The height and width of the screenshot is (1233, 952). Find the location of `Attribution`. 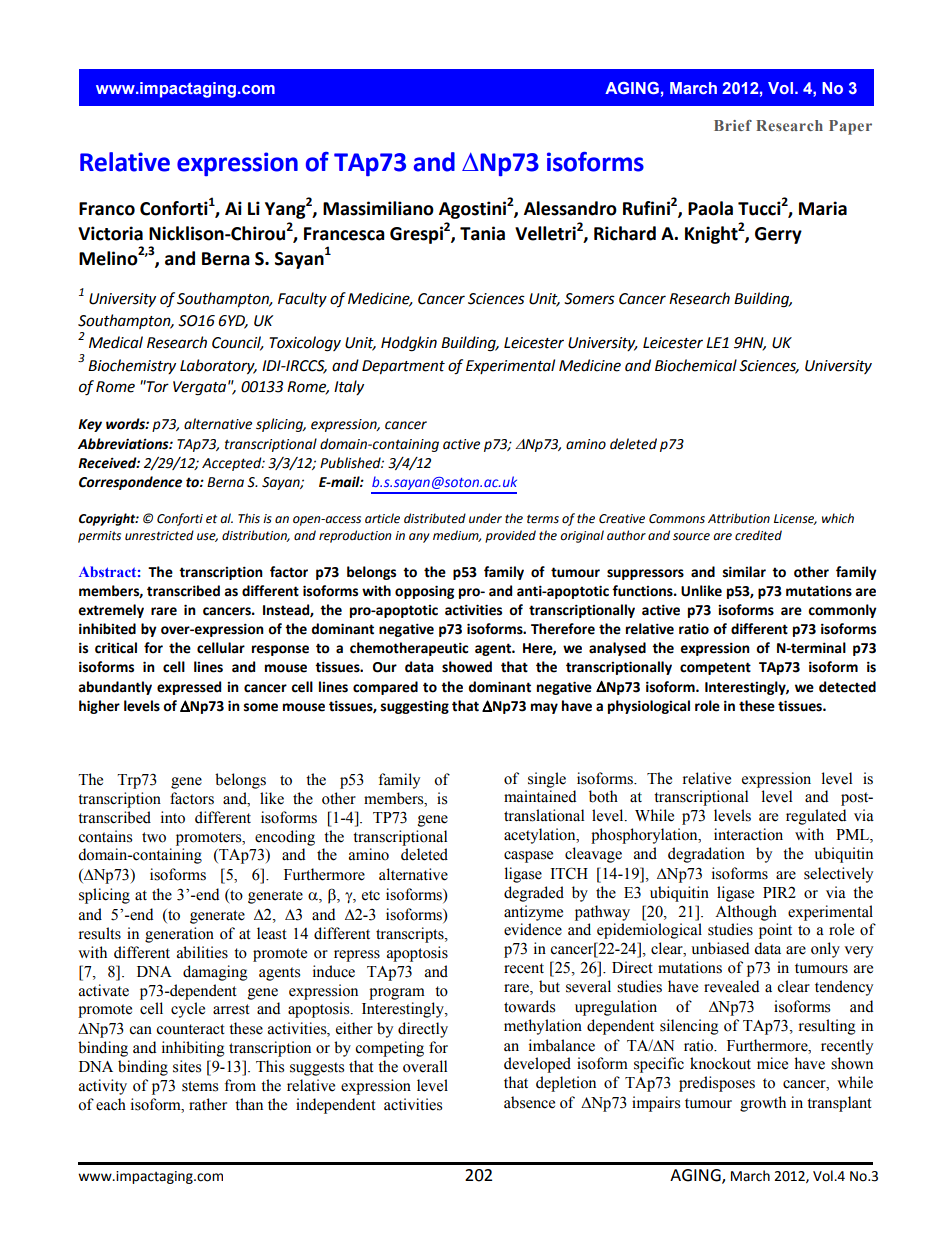

Attribution is located at coordinates (739, 518).
